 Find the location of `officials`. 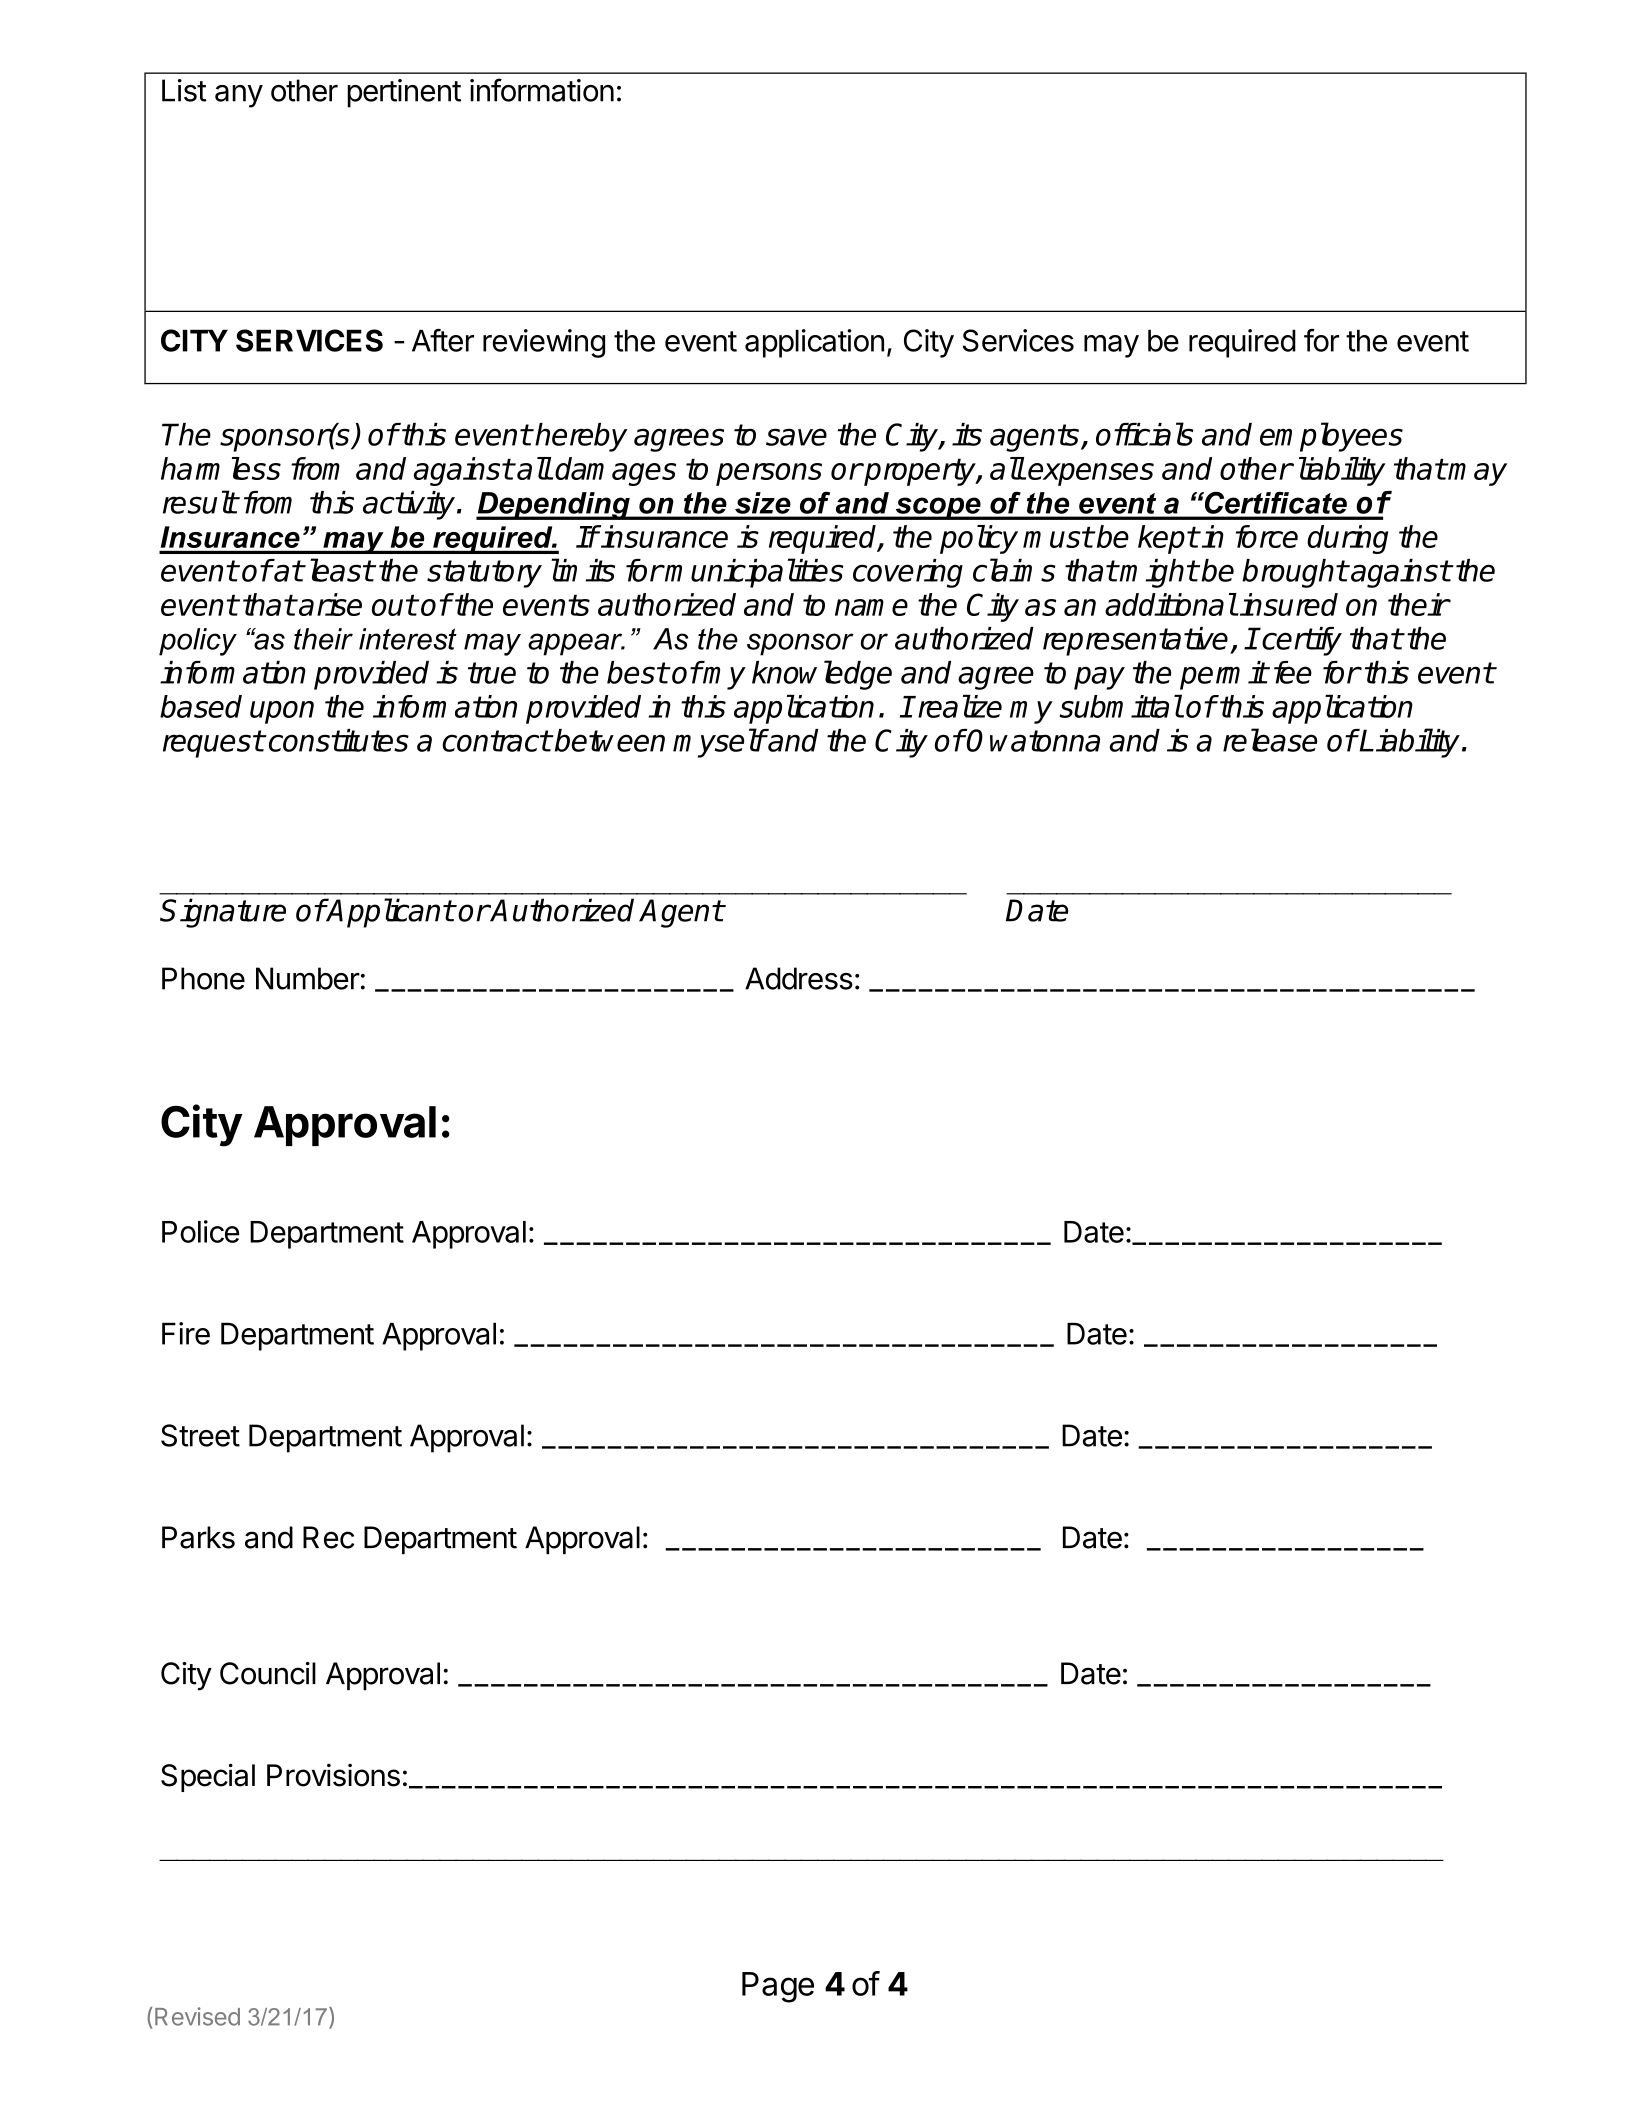

officials is located at coordinates (1145, 434).
